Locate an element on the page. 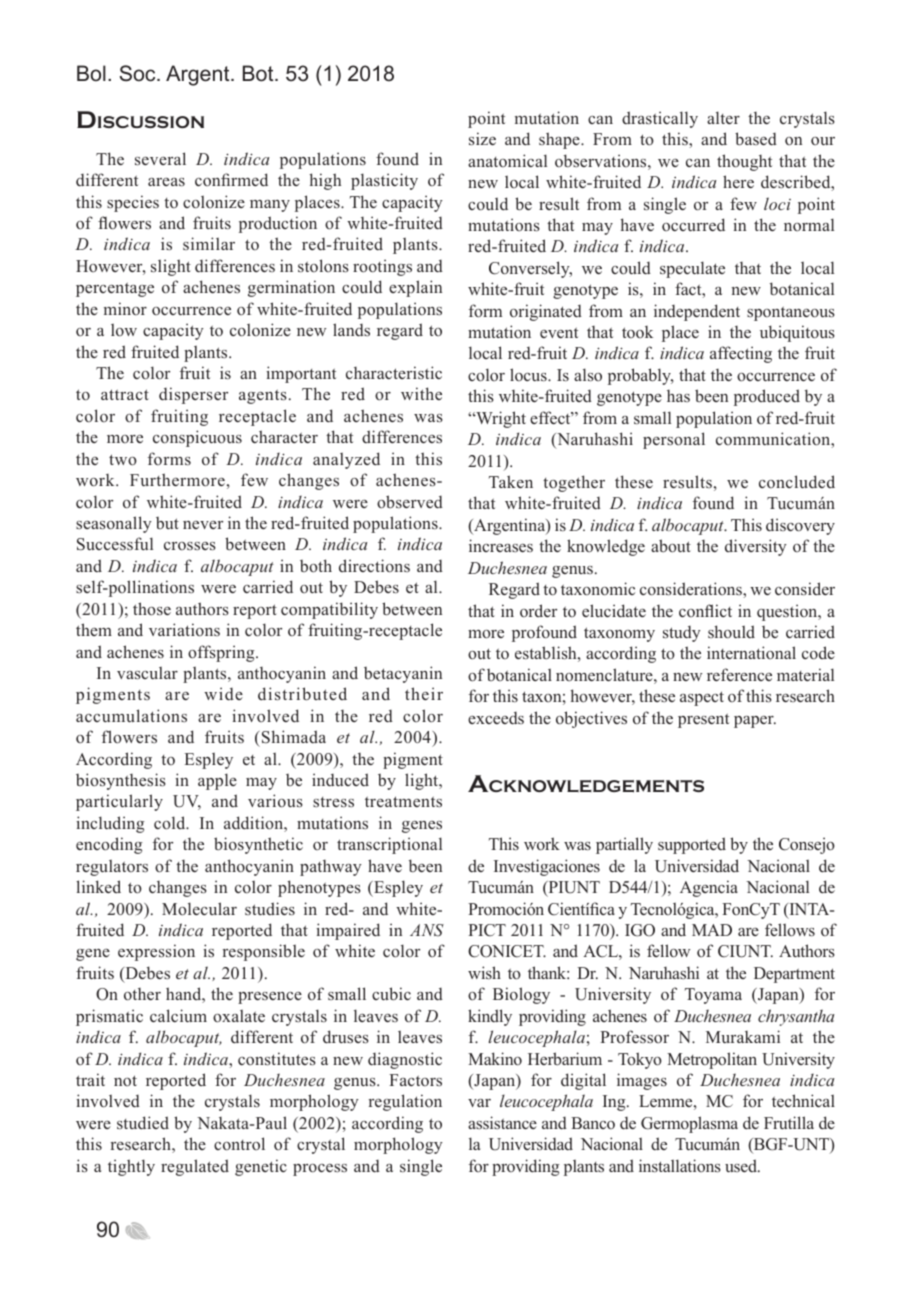  attract is located at coordinates (125, 394).
